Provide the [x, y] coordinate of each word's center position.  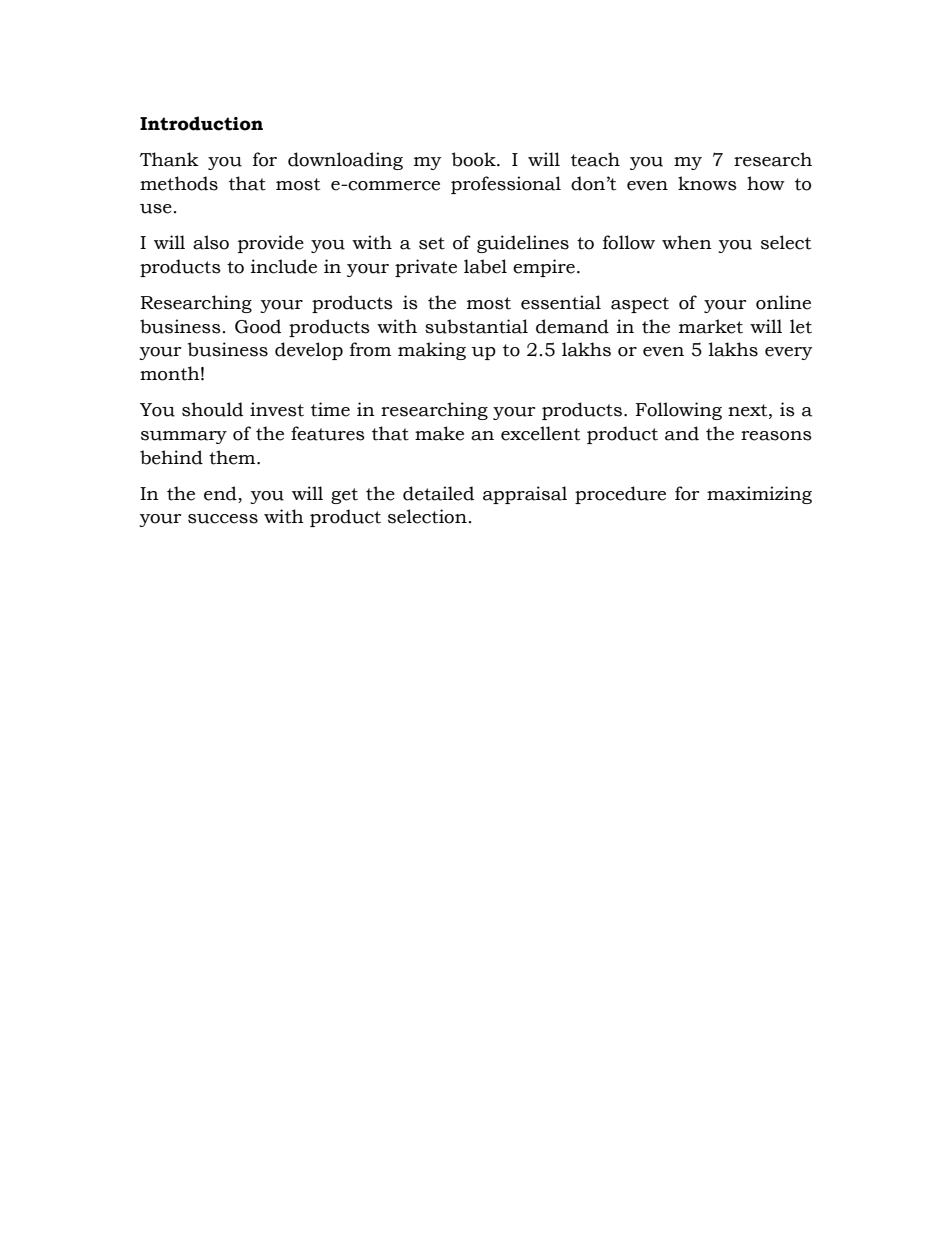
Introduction [201, 123]
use [156, 209]
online [783, 302]
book [475, 159]
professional [506, 185]
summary [184, 437]
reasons [776, 436]
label [485, 266]
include [284, 266]
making [432, 351]
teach [595, 159]
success [223, 519]
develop [309, 351]
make [439, 433]
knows [707, 183]
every [789, 353]
